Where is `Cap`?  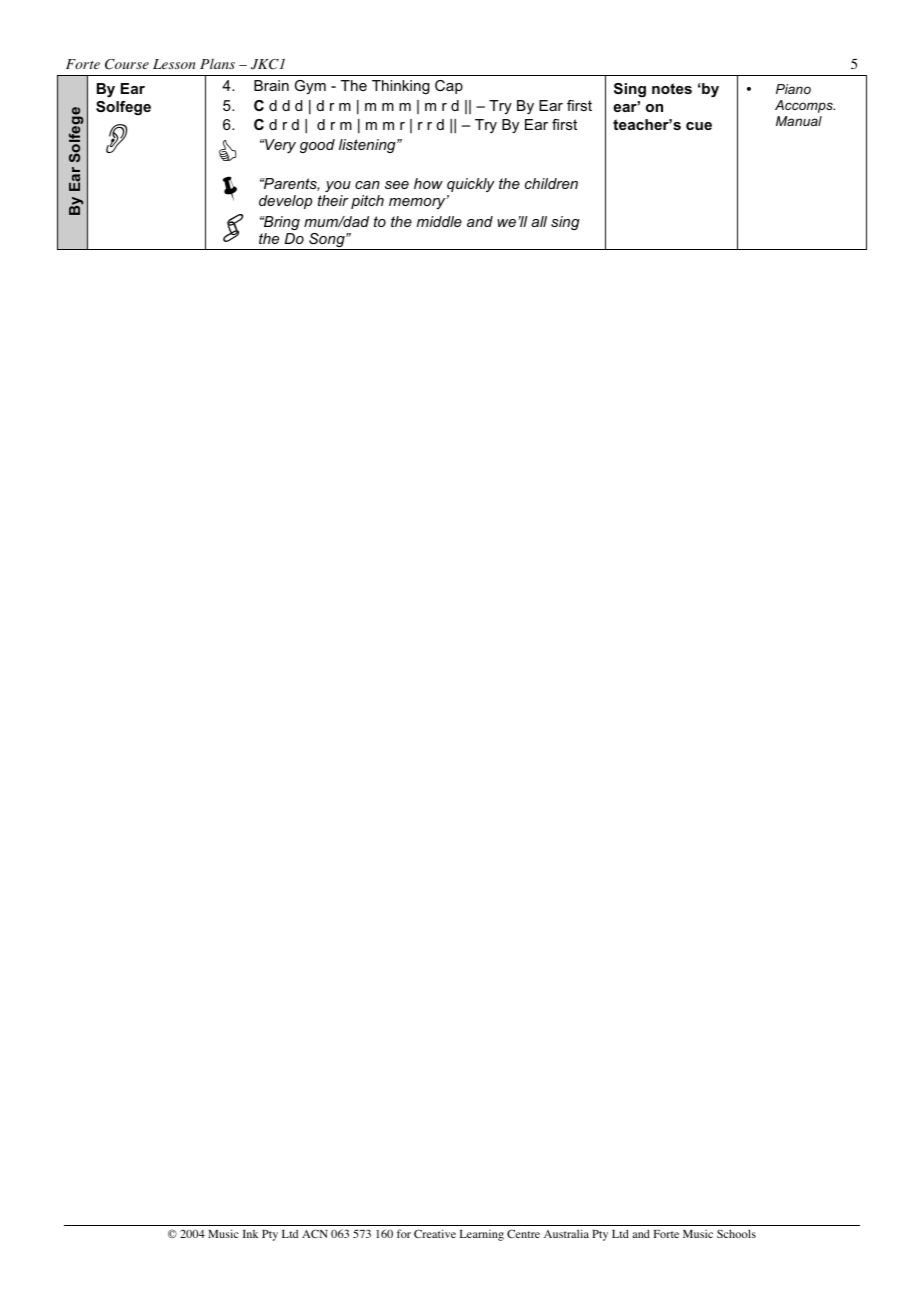
Cap is located at coordinates (449, 87).
